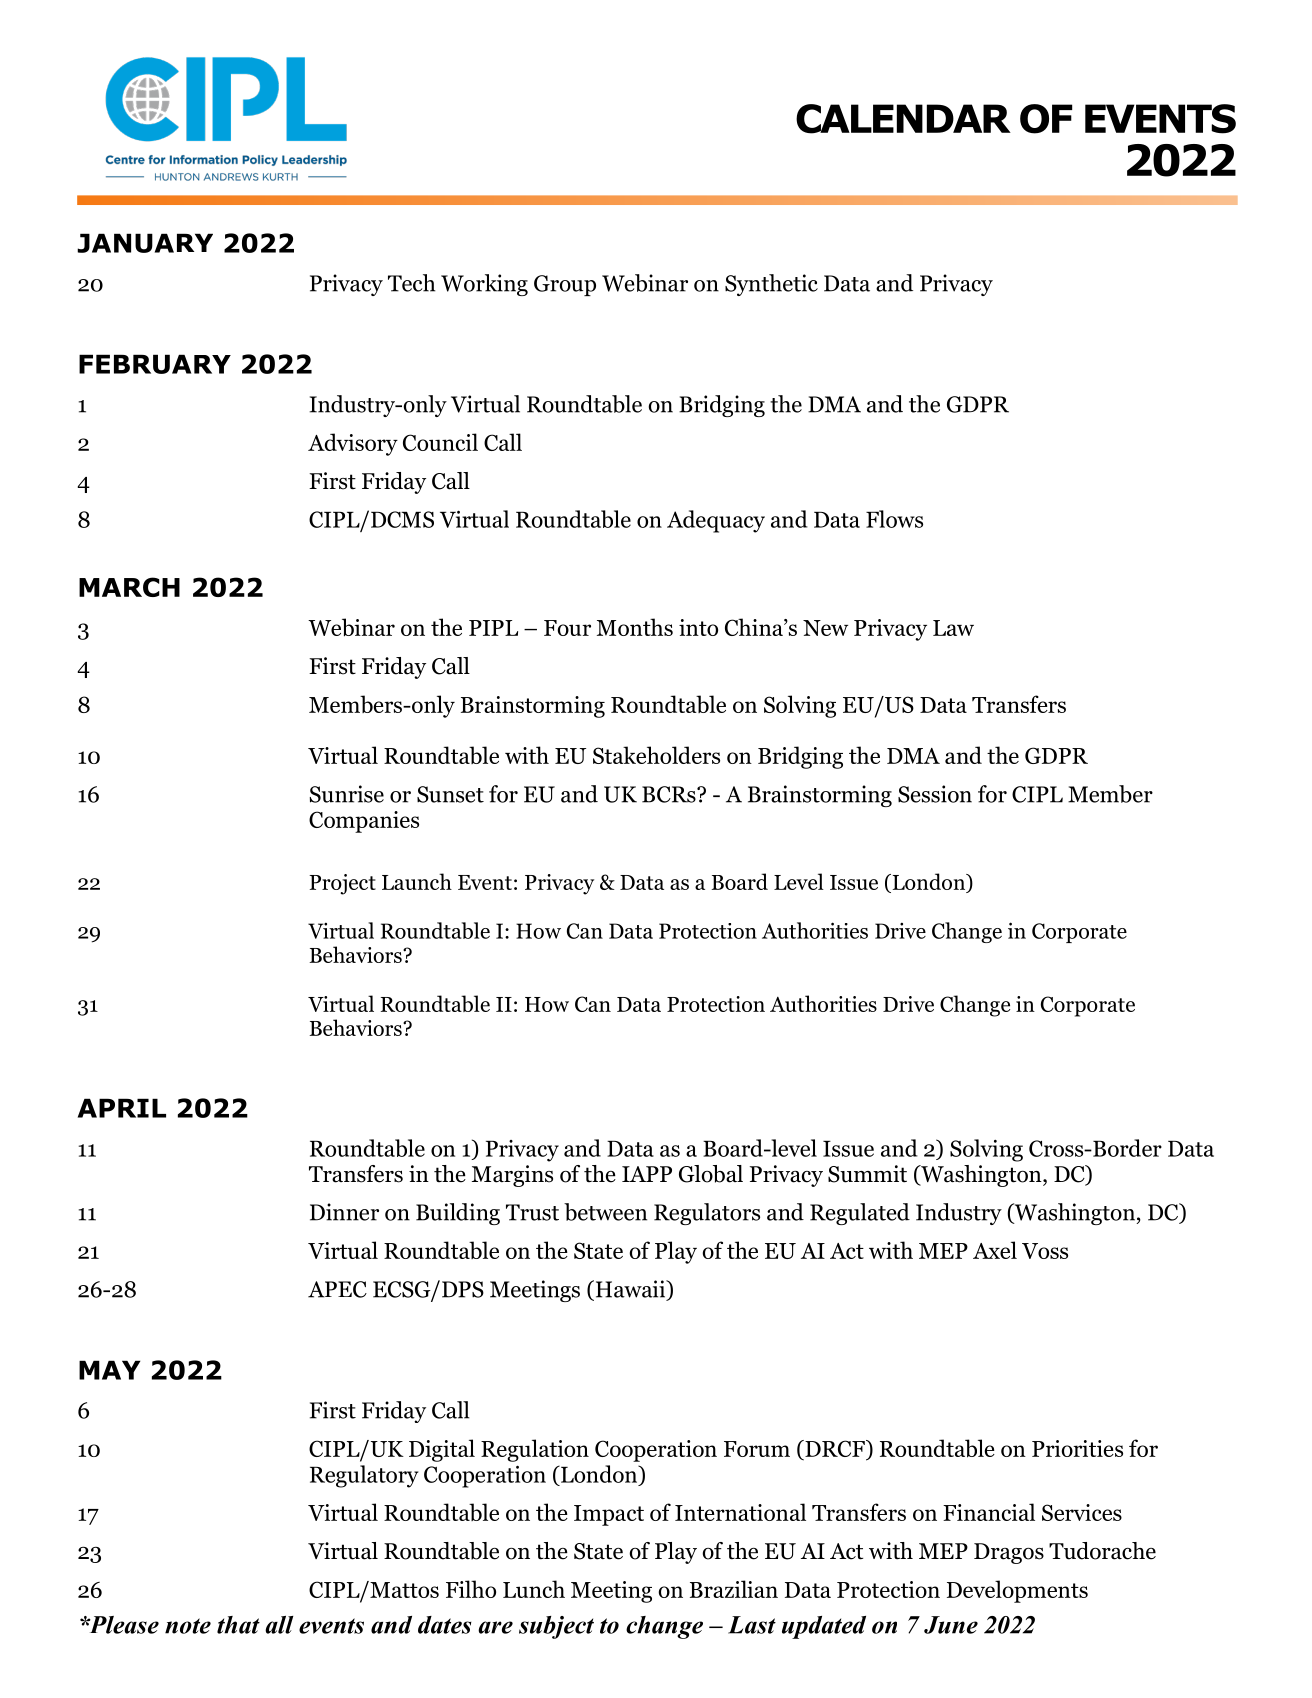  I want to click on Developments, so click(1017, 1591).
